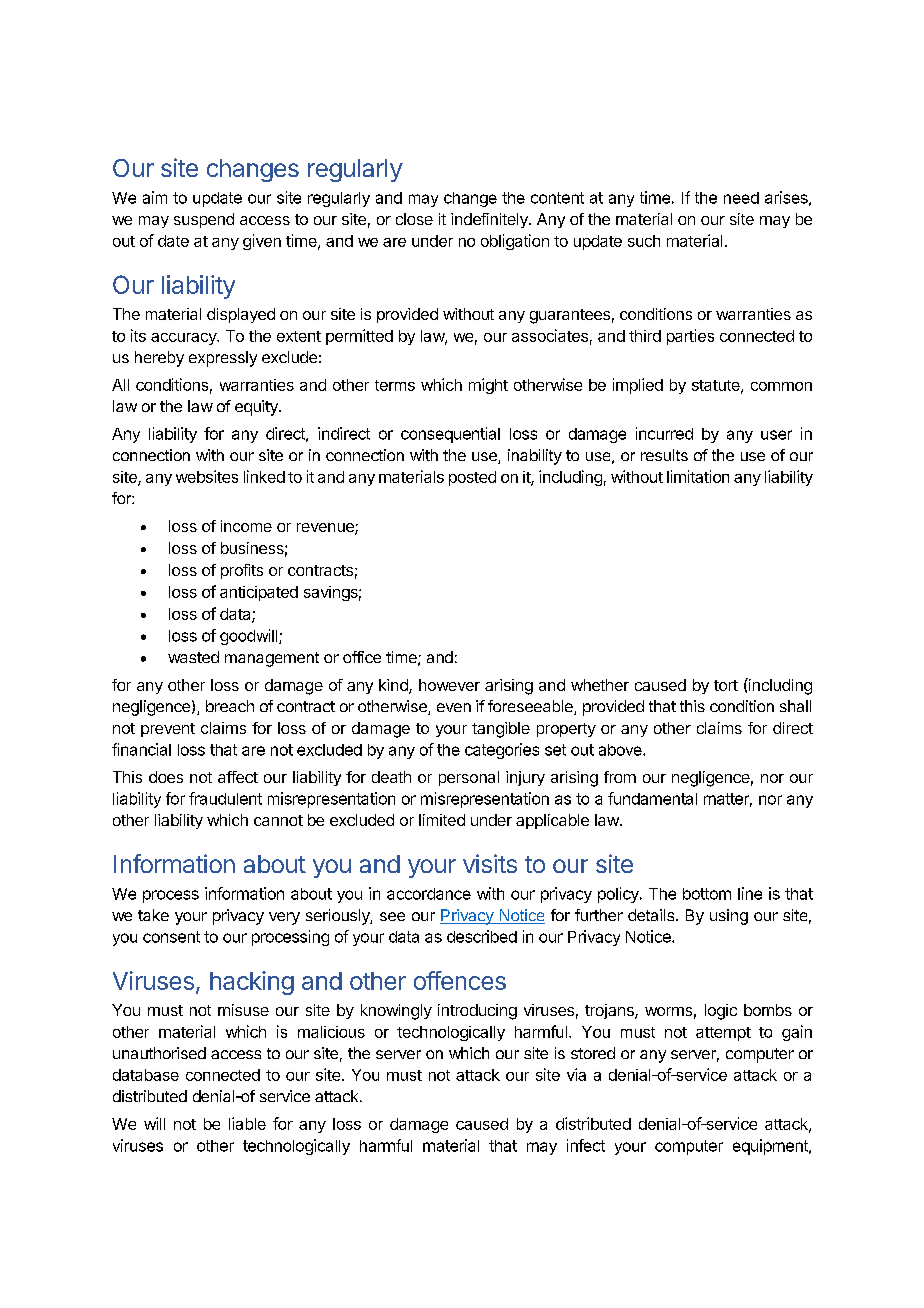  I want to click on equipment, so click(771, 1147).
